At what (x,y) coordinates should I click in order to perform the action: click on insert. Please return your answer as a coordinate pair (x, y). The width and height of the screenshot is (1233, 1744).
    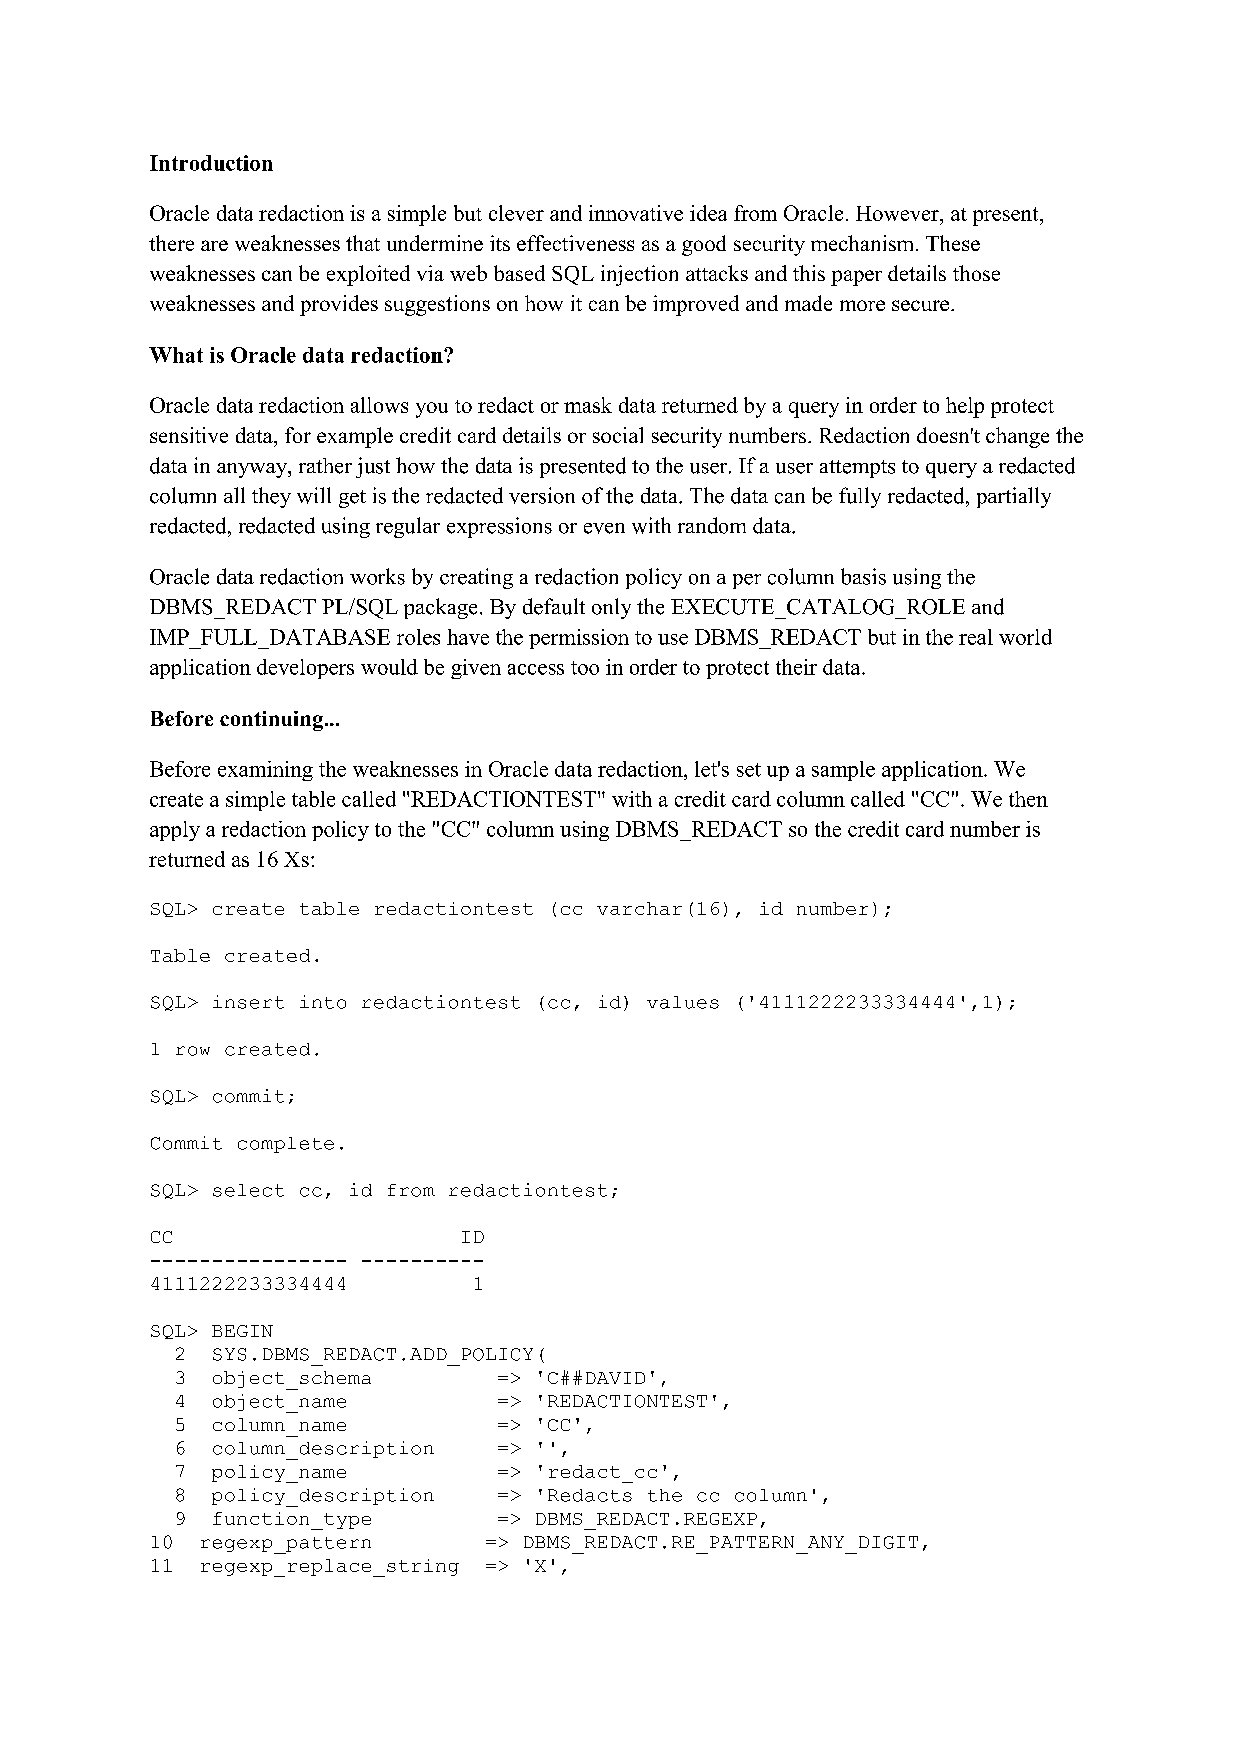
    Looking at the image, I should click on (248, 1002).
